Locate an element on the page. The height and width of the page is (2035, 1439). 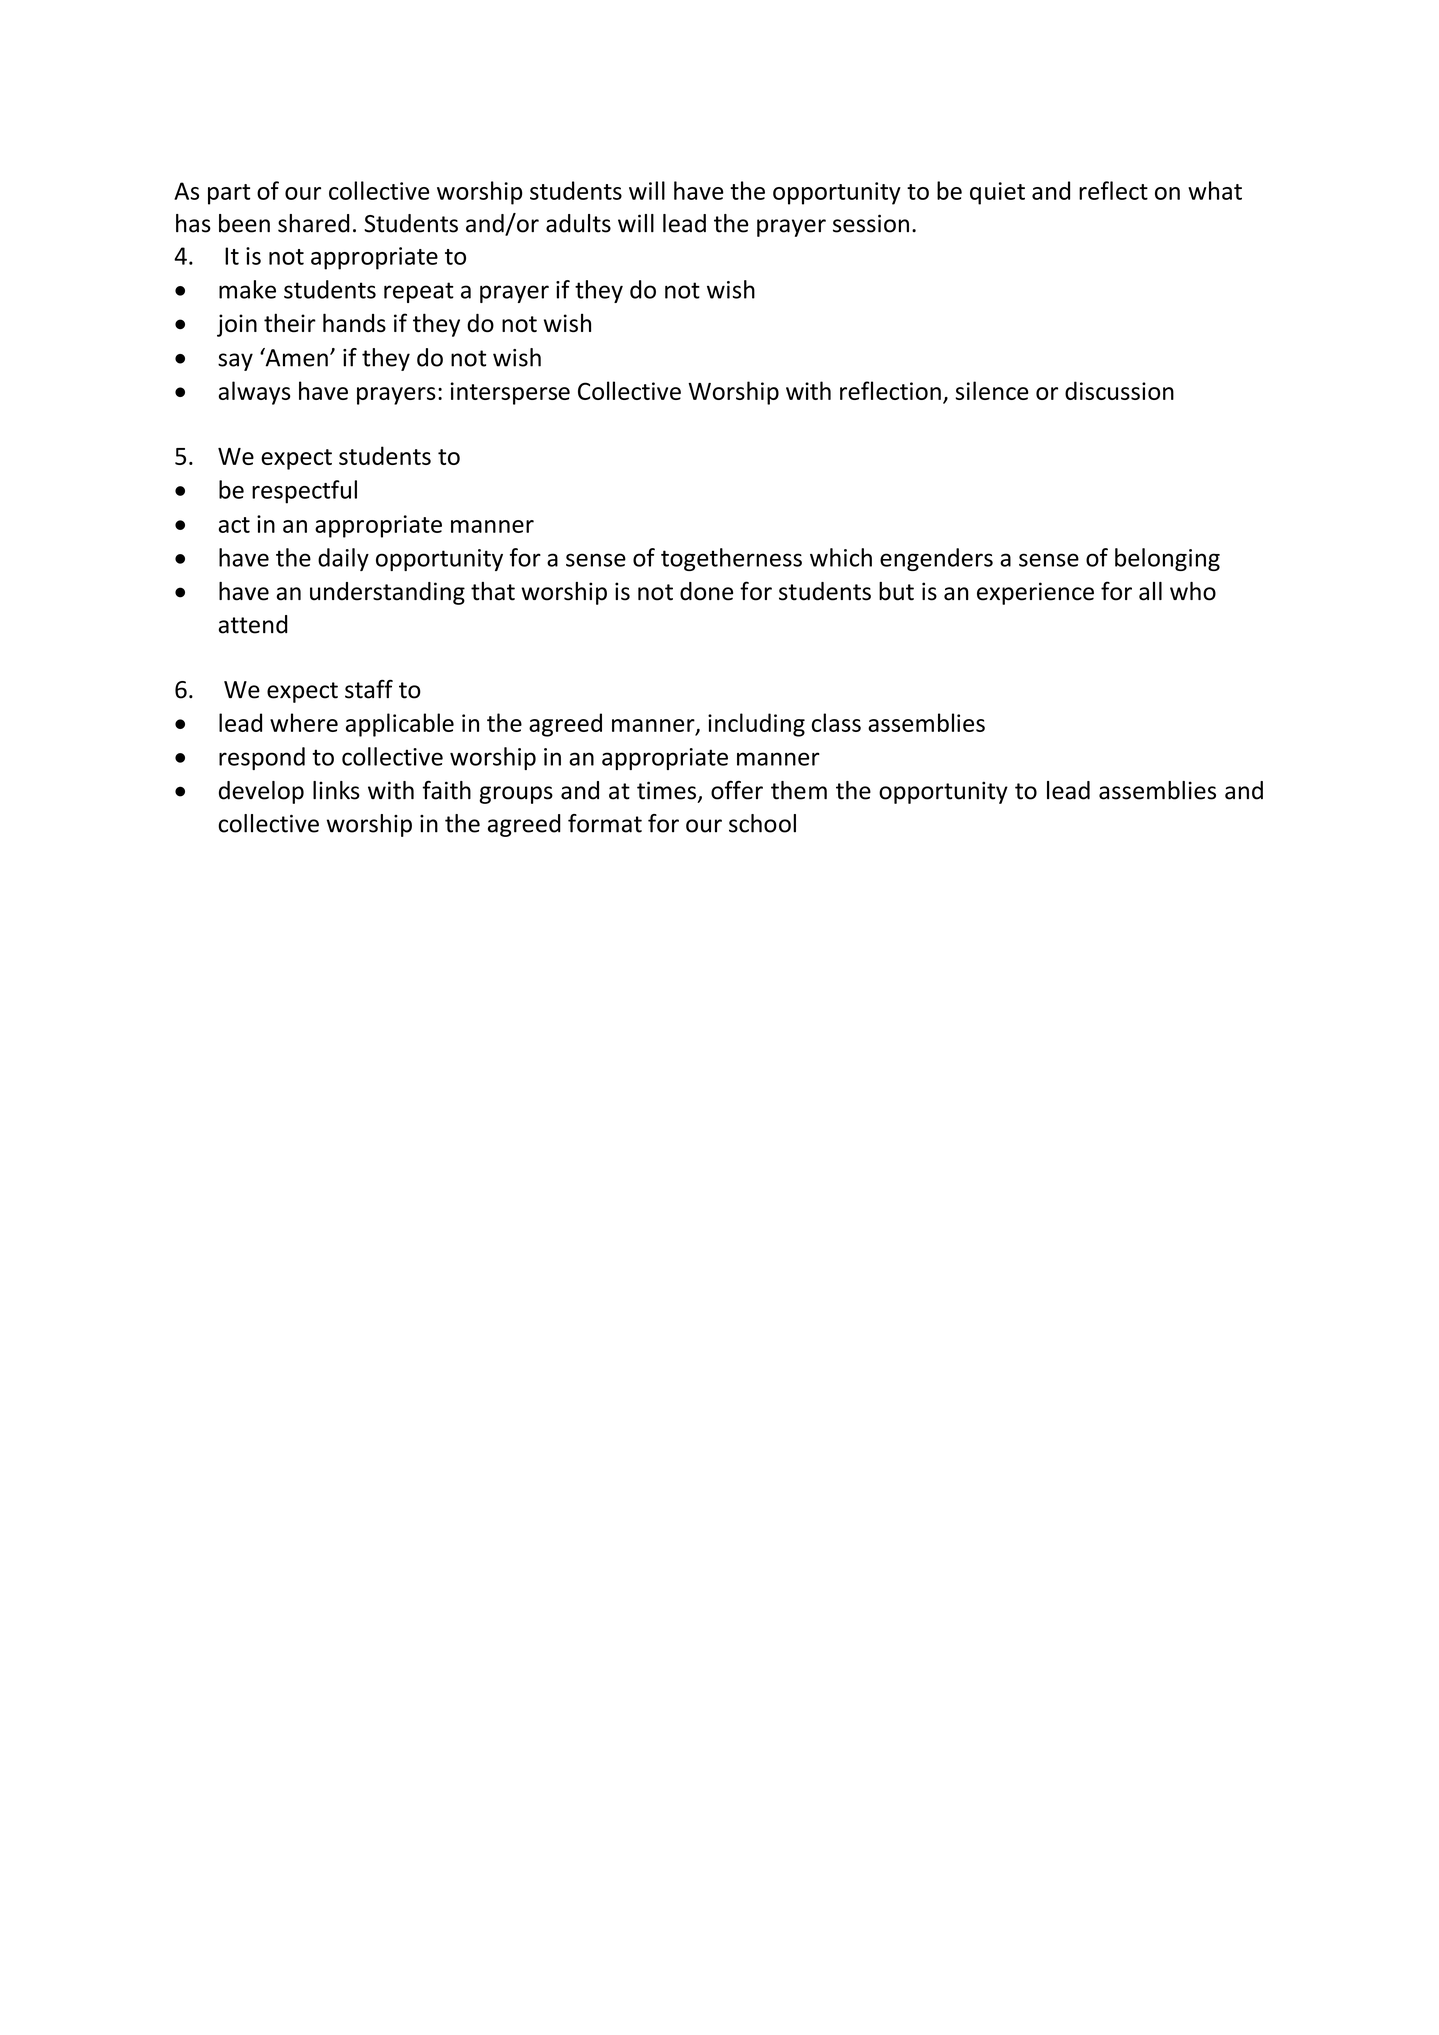
links is located at coordinates (336, 790).
